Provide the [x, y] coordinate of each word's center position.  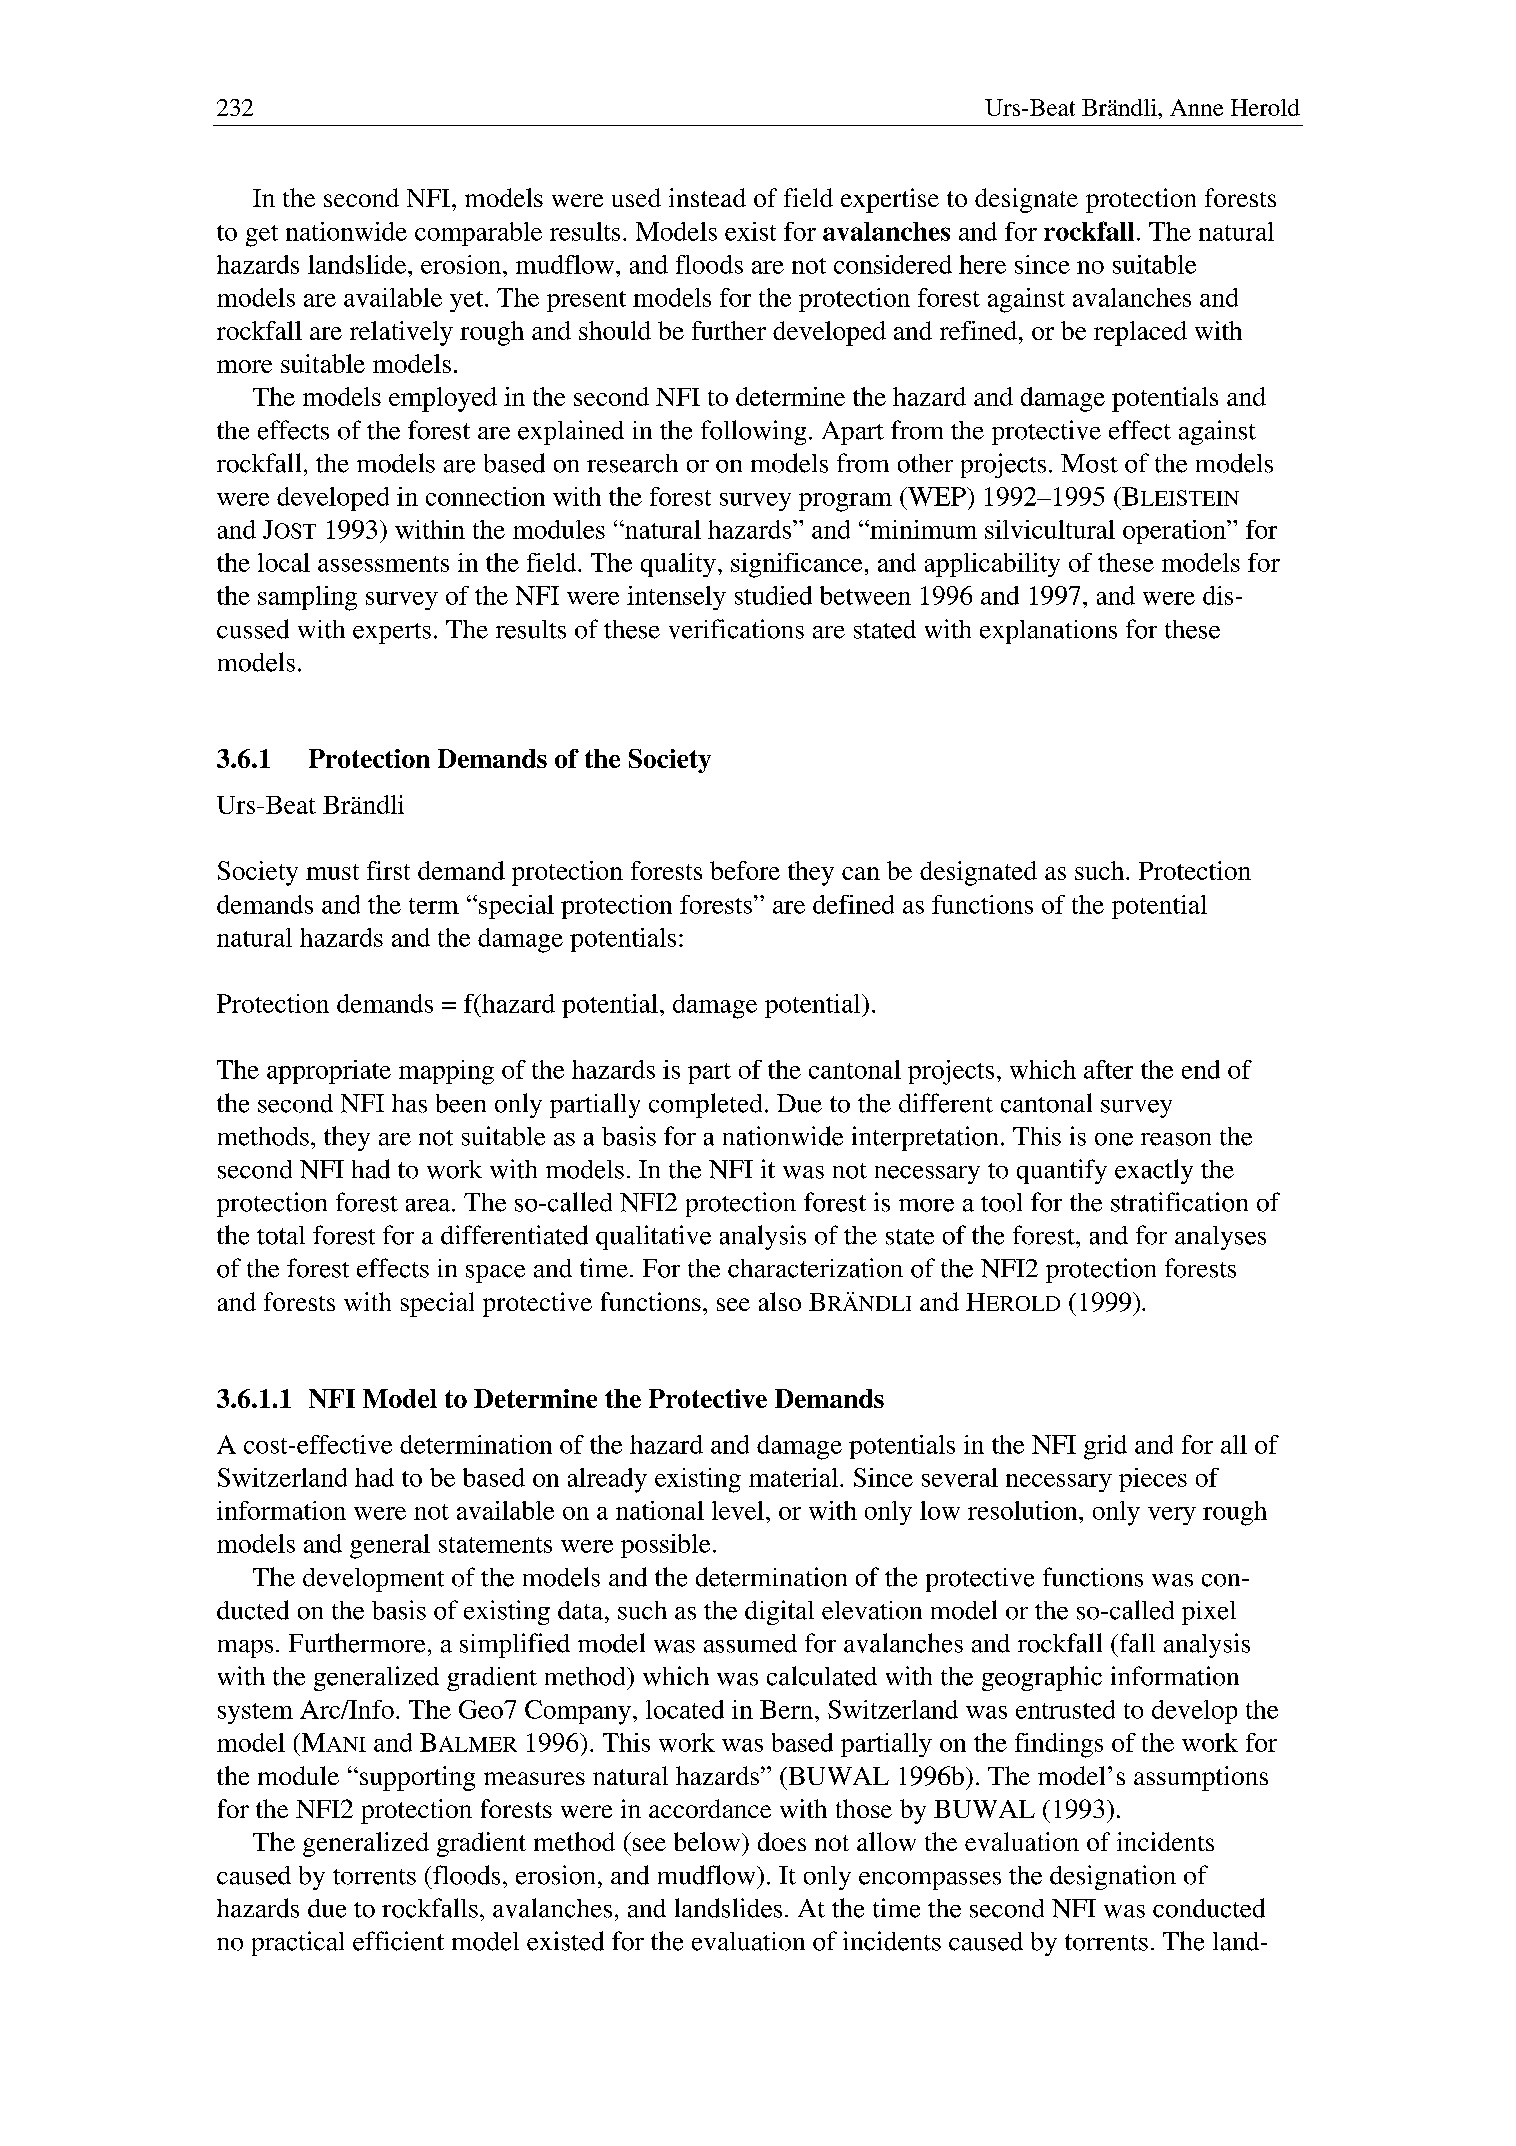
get [262, 236]
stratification [1179, 1202]
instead [707, 197]
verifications [736, 629]
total [281, 1235]
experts [392, 633]
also [780, 1301]
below [708, 1841]
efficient [398, 1941]
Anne [1196, 107]
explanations [1048, 632]
